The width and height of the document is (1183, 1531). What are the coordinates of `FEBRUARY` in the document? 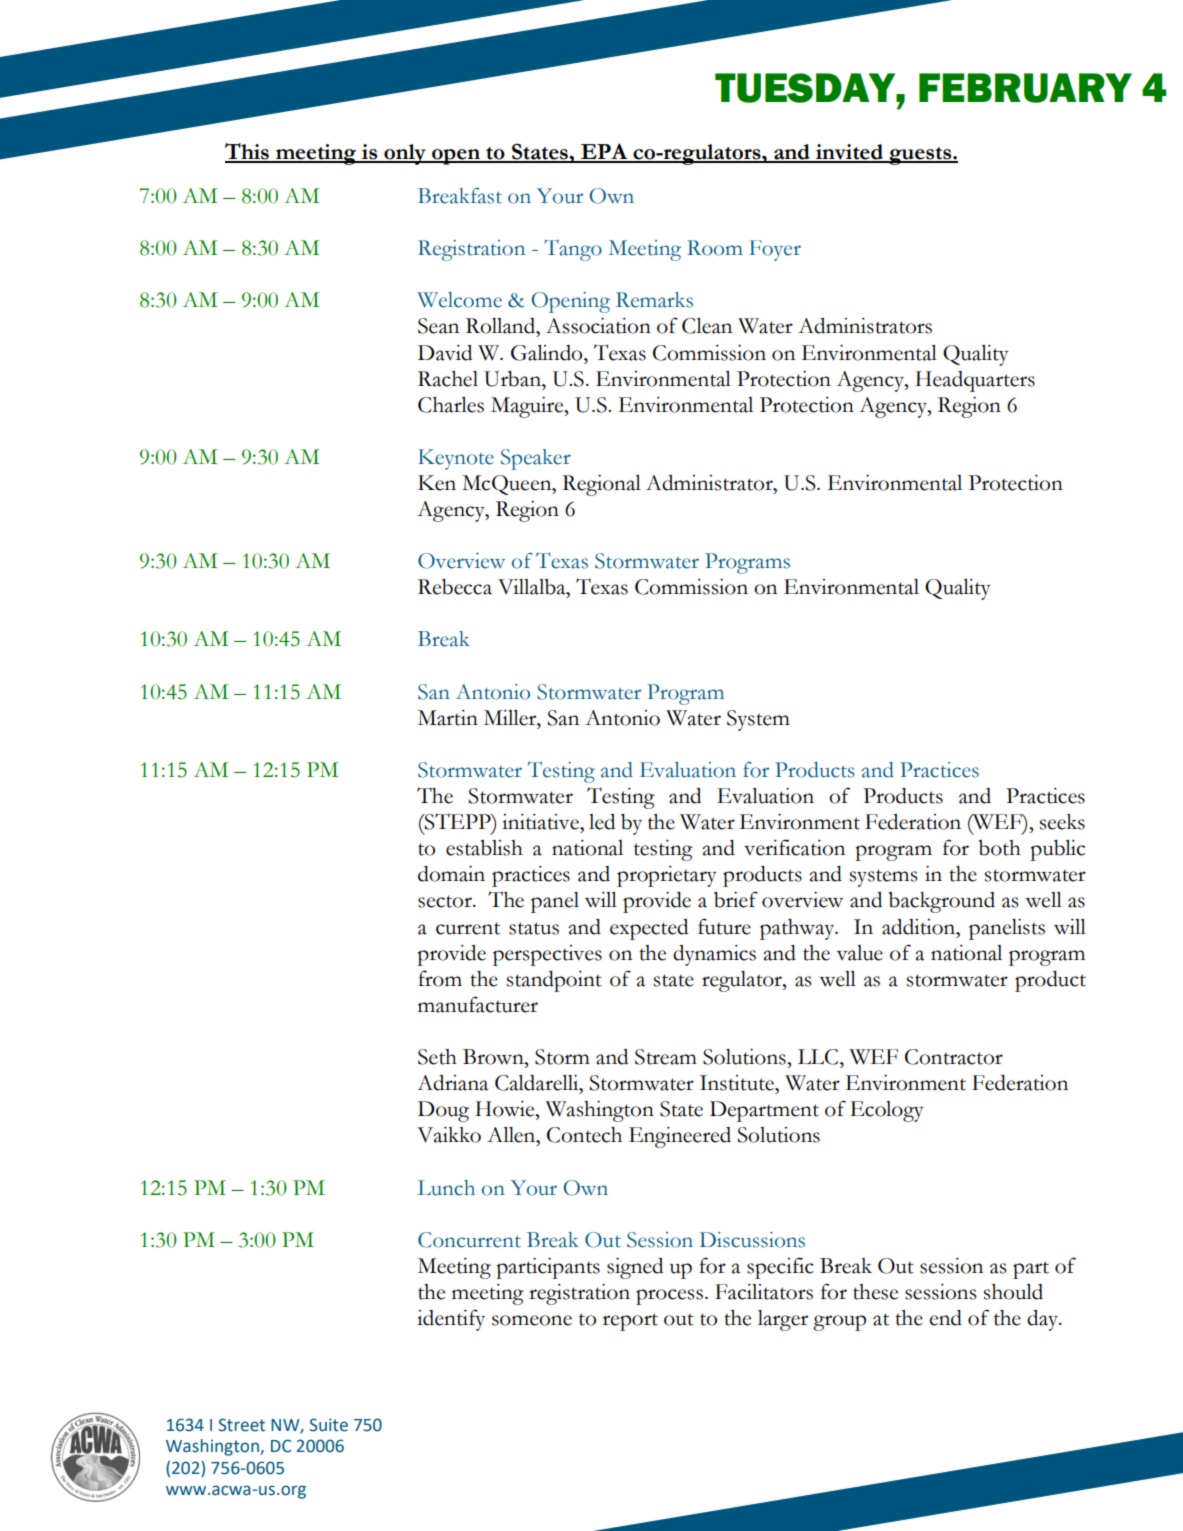 It's located at (1025, 88).
